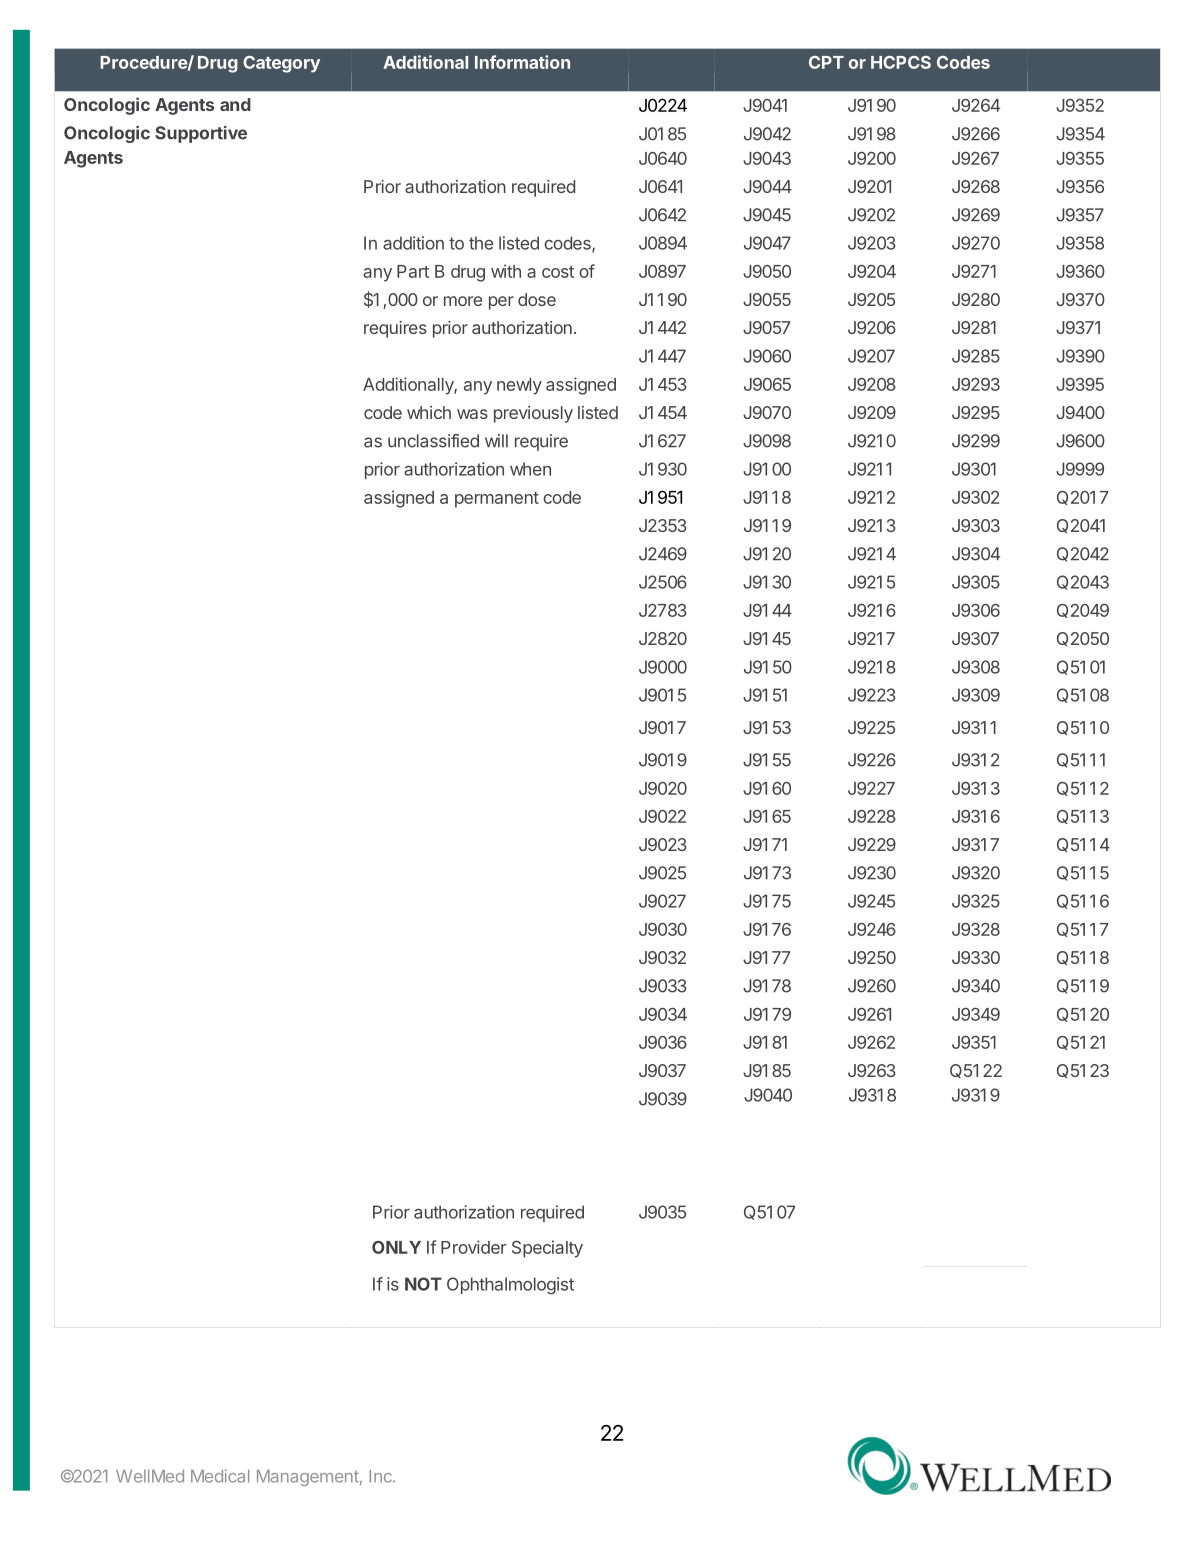 This screenshot has width=1203, height=1557. What do you see at coordinates (522, 62) in the screenshot?
I see `Information` at bounding box center [522, 62].
